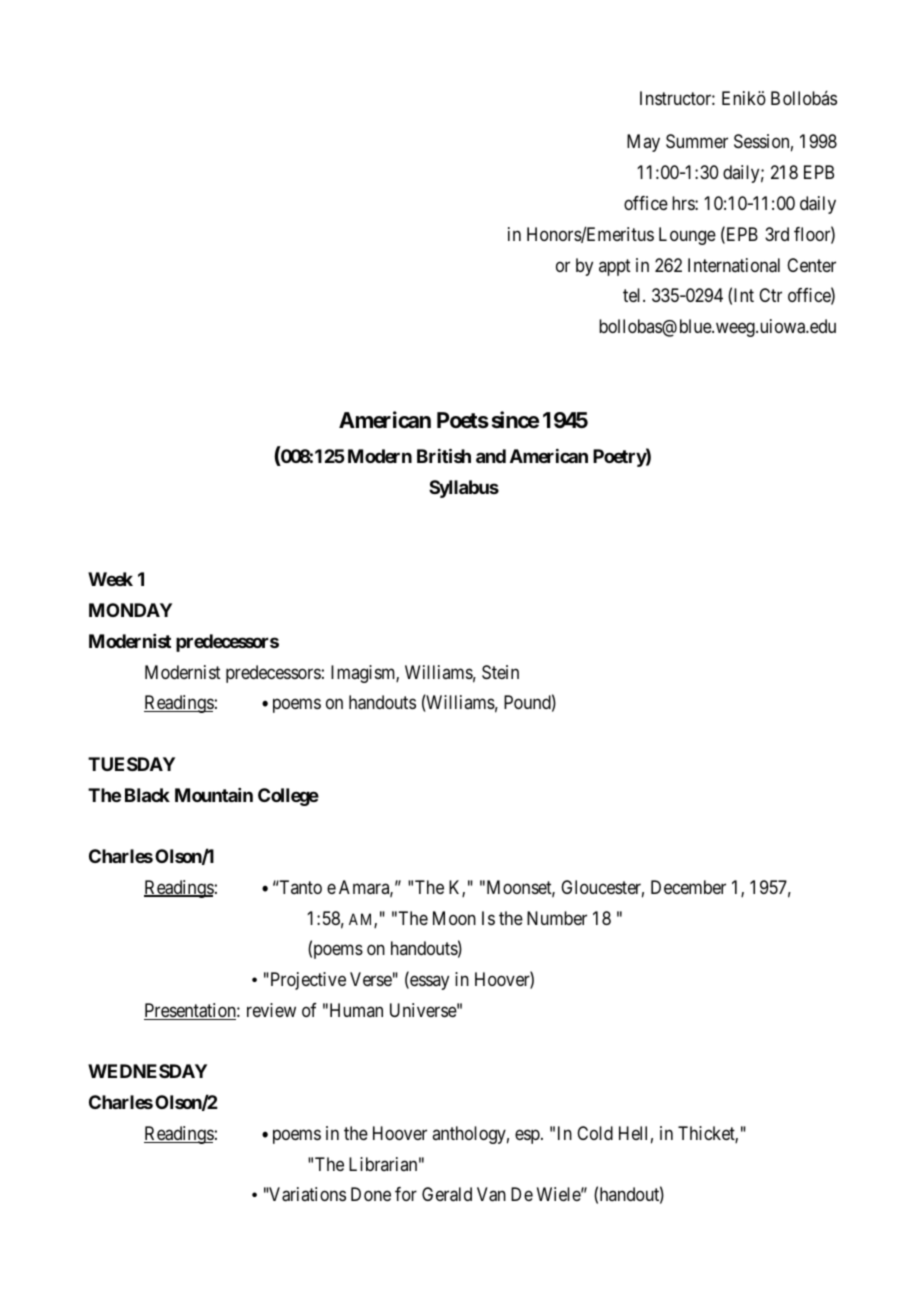 This screenshot has width=924, height=1308. Describe the element at coordinates (688, 887) in the screenshot. I see `December` at that location.
